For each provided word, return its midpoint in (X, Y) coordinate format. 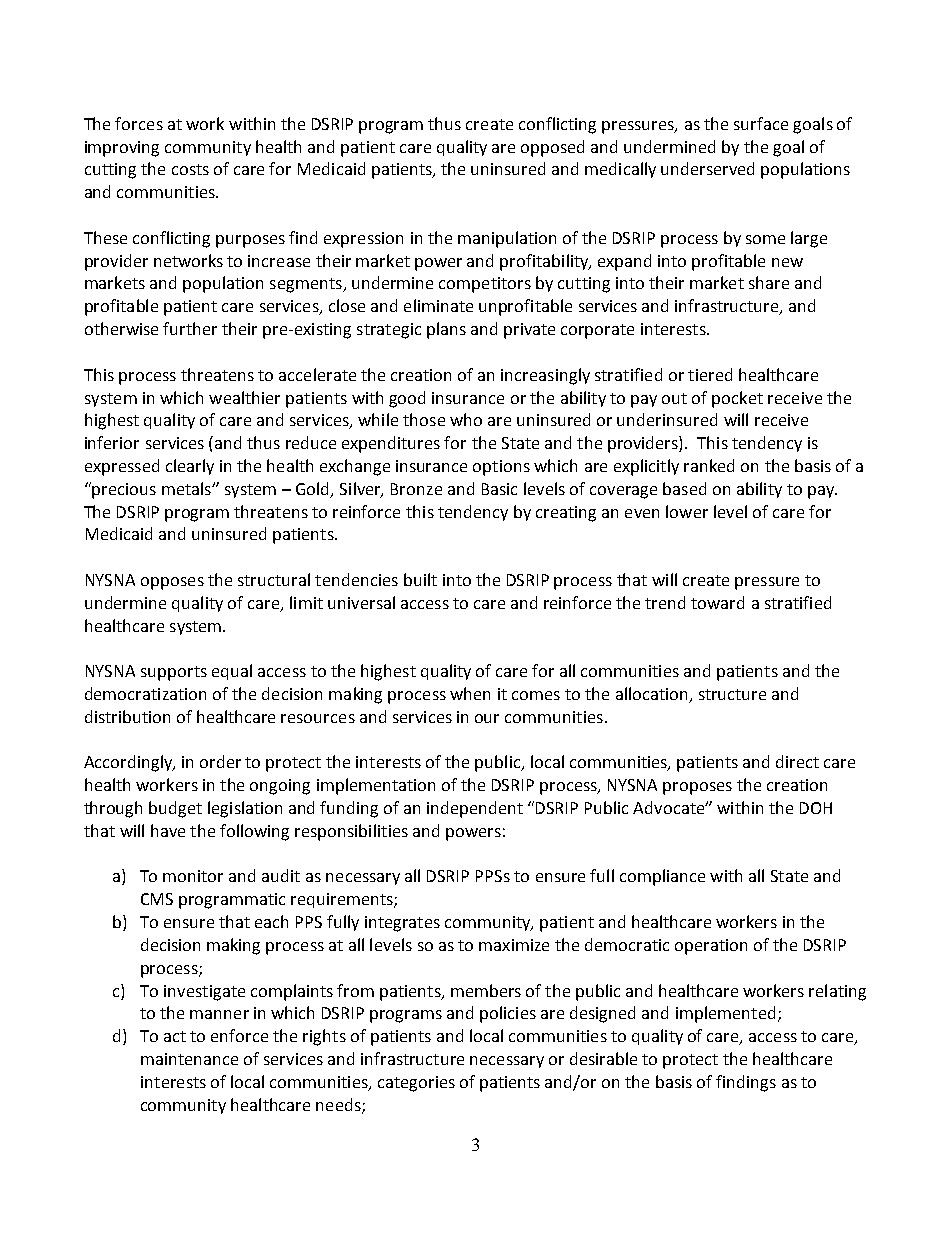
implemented (725, 1014)
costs (190, 169)
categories (416, 1084)
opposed (552, 148)
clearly (190, 467)
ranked (709, 465)
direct (797, 761)
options (501, 468)
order (220, 761)
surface (761, 123)
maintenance (189, 1059)
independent (475, 809)
